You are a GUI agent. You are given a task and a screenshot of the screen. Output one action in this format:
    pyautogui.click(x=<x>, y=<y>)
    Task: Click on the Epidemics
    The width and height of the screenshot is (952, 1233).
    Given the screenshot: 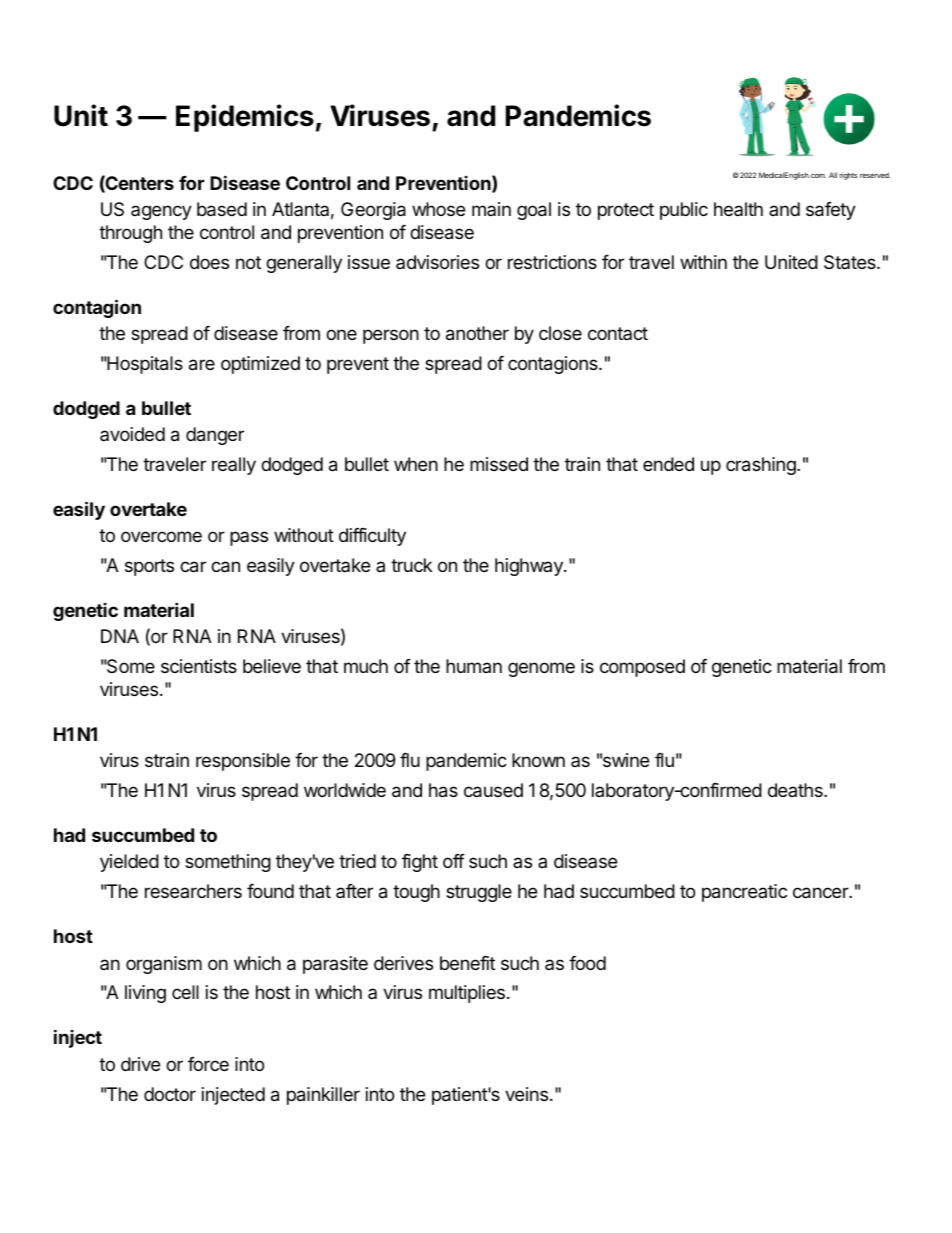 What is the action you would take?
    pyautogui.click(x=245, y=118)
